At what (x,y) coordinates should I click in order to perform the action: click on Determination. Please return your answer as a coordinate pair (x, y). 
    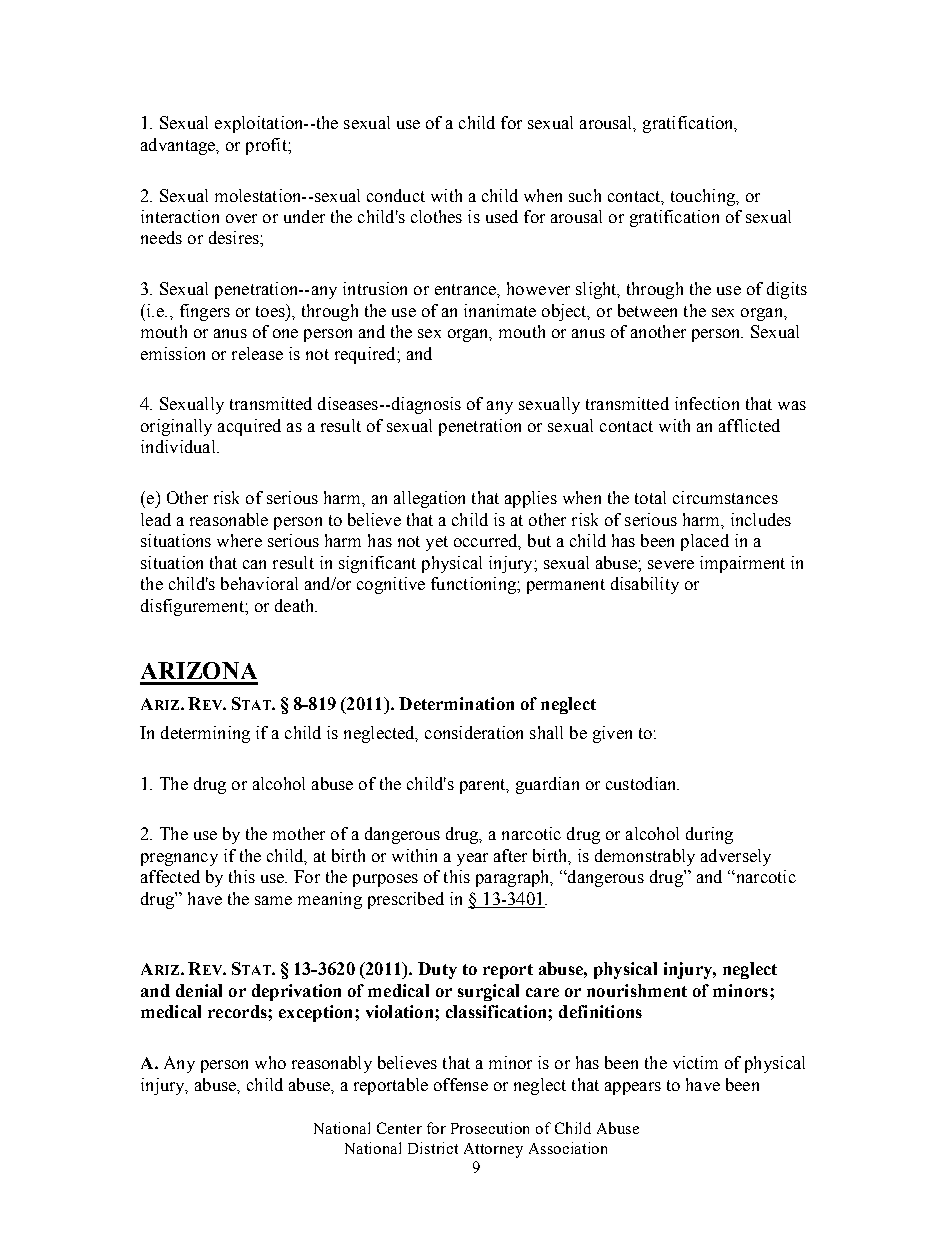
    Looking at the image, I should click on (456, 703).
